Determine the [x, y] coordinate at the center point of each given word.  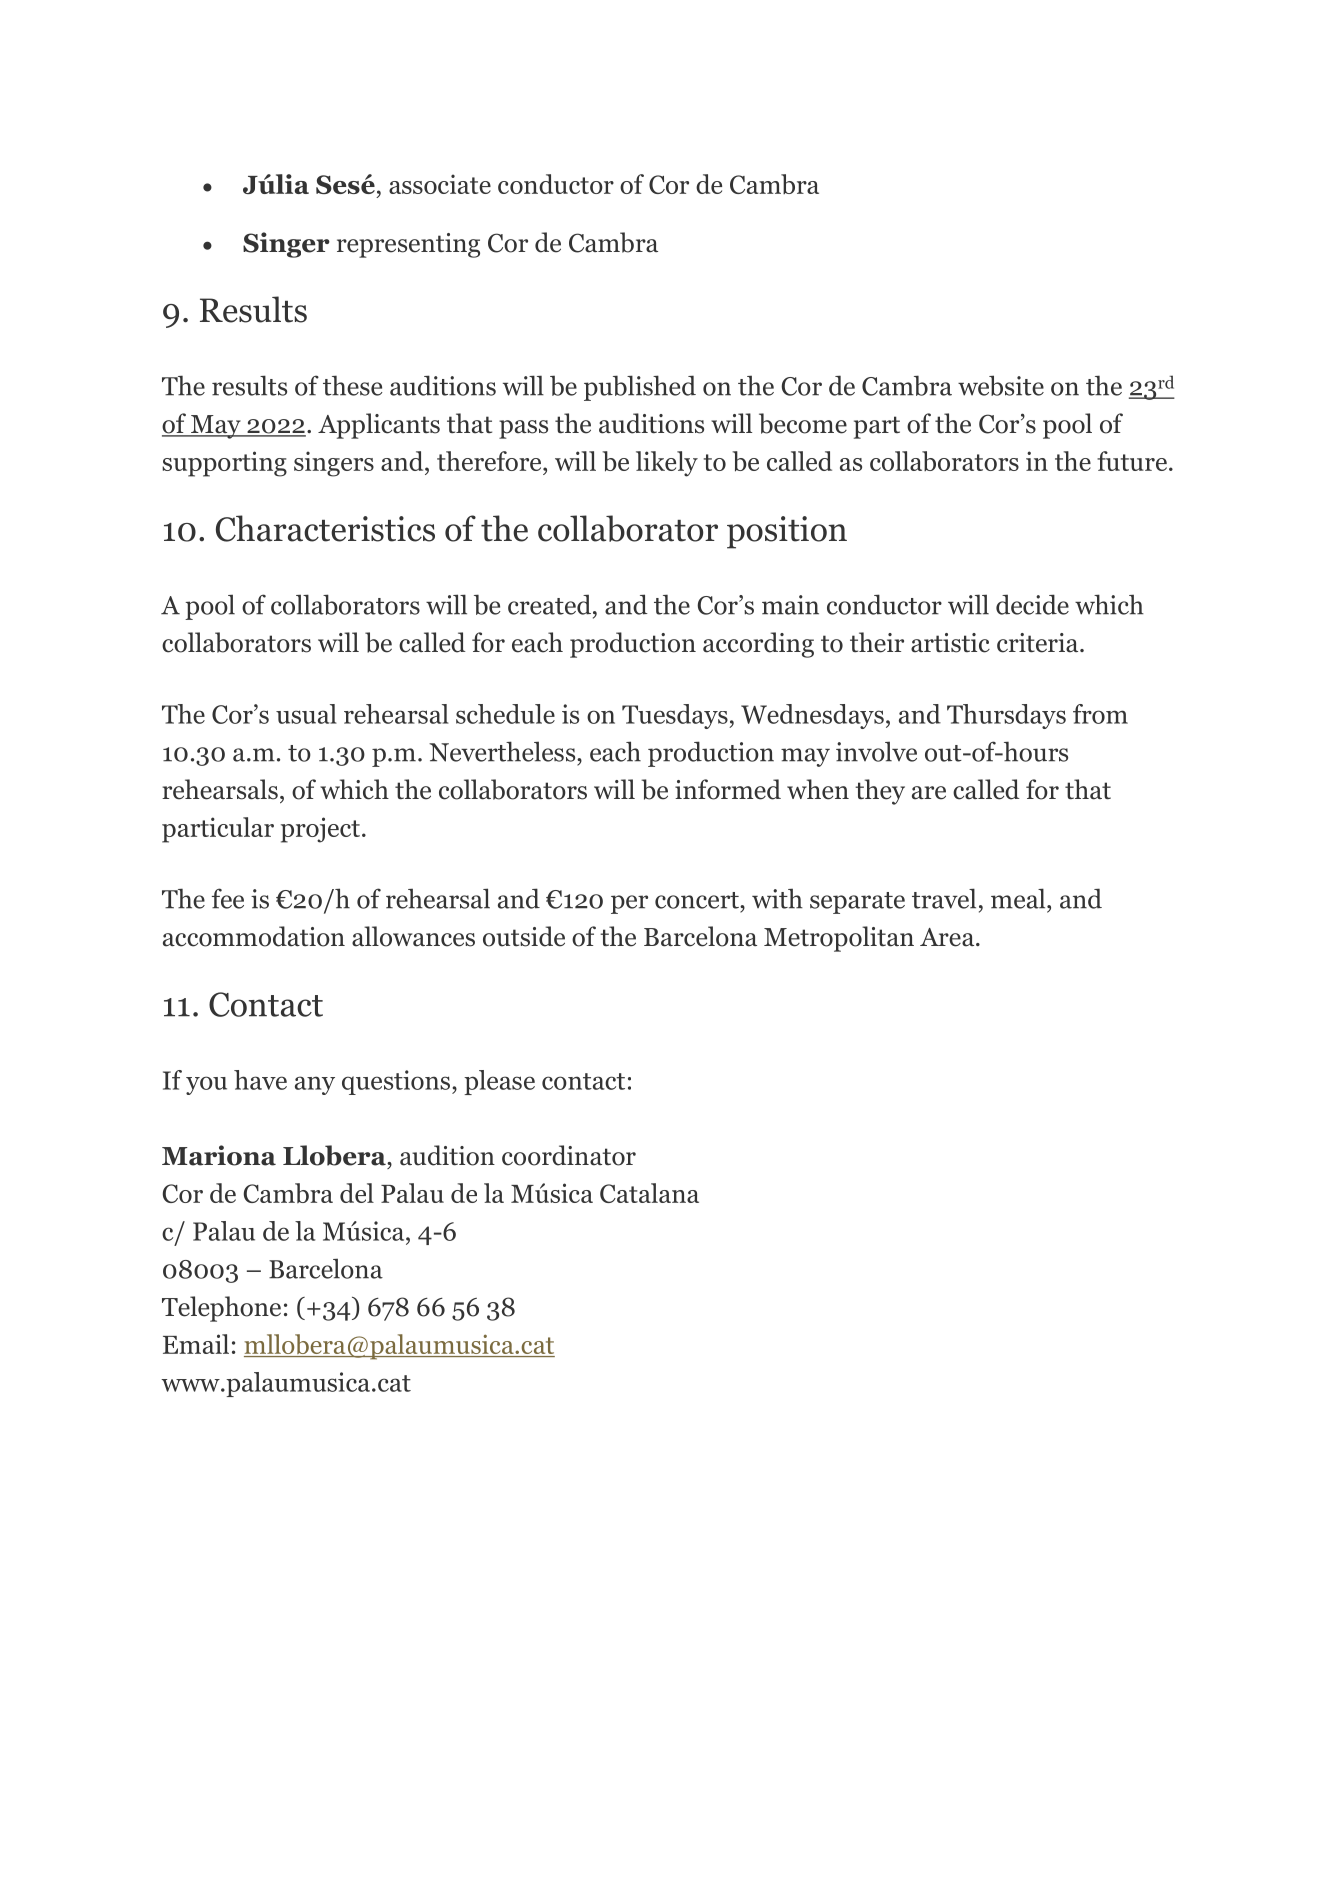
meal [1019, 898]
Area [948, 937]
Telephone [221, 1309]
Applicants [379, 426]
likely [667, 464]
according [758, 645]
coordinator [569, 1155]
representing [408, 245]
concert [698, 900]
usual [306, 714]
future [1132, 461]
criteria [1039, 643]
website [1001, 385]
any [315, 1085]
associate [440, 184]
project [320, 830]
